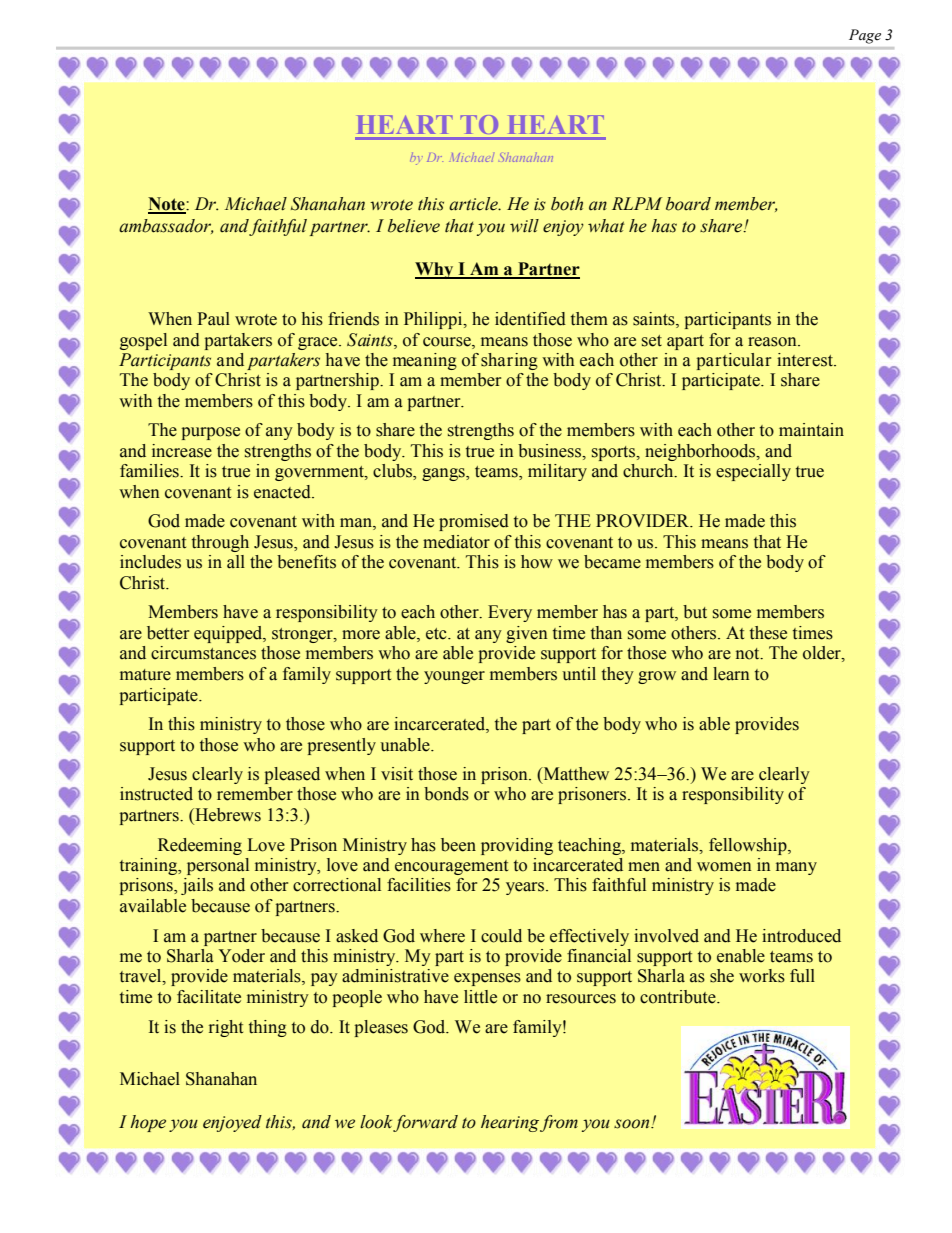 The height and width of the document is (1233, 952). I want to click on right, so click(226, 1028).
